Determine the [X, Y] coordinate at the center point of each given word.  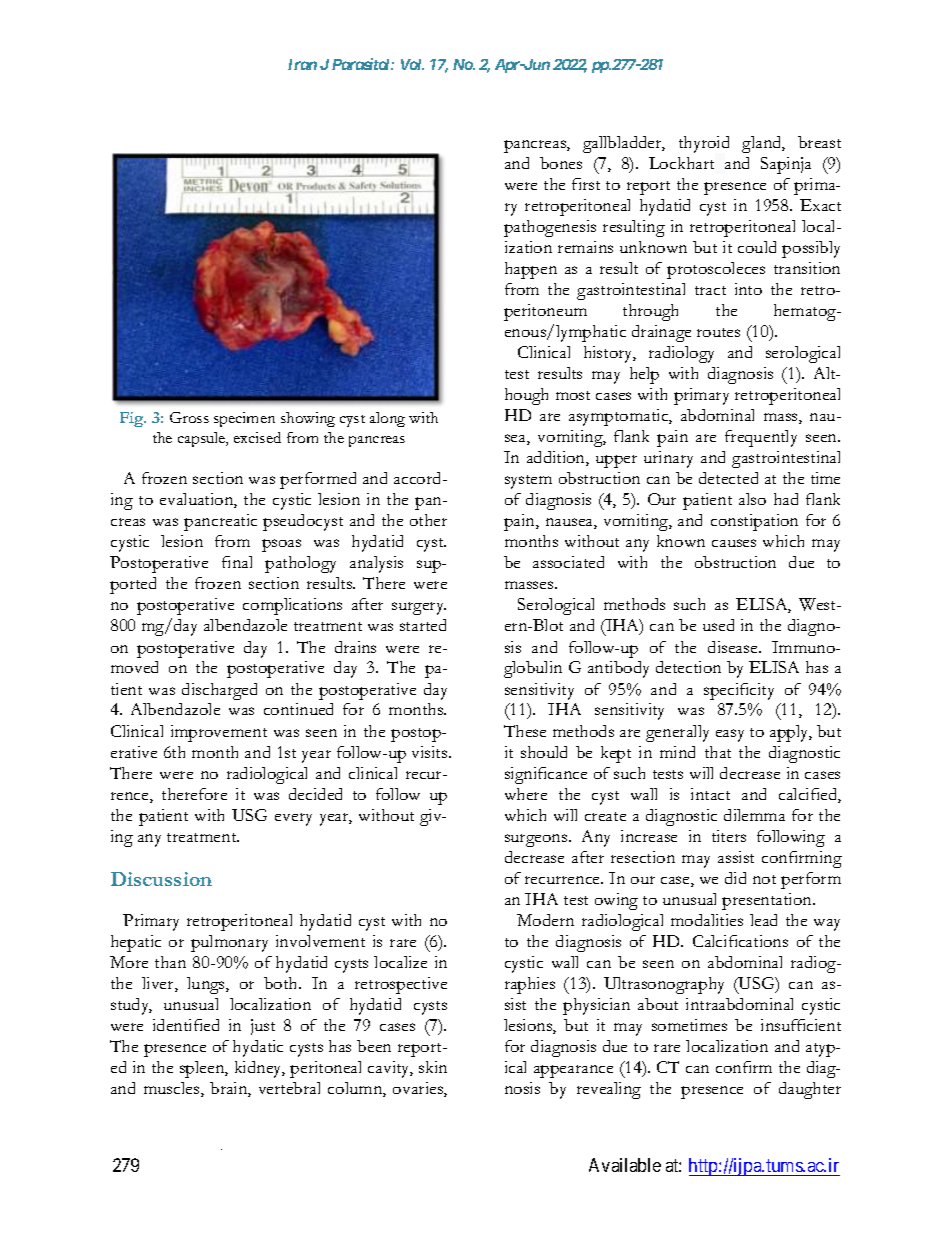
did [735, 878]
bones [561, 163]
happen [531, 270]
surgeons [537, 840]
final [237, 562]
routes [718, 332]
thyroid [704, 144]
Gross [189, 417]
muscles [173, 1089]
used [718, 625]
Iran [302, 64]
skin [433, 1067]
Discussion [161, 879]
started [423, 625]
